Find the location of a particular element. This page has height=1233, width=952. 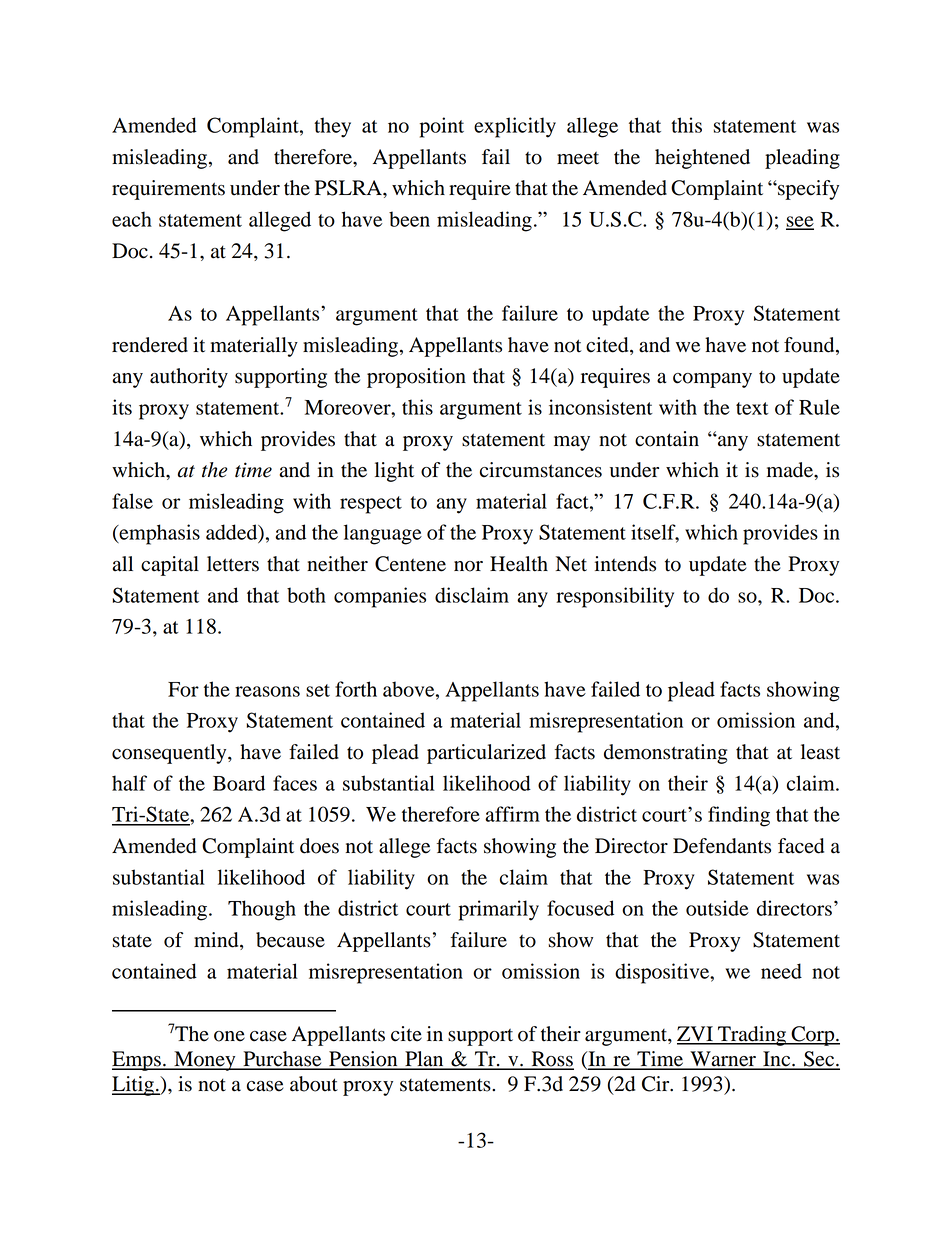

point is located at coordinates (442, 127).
